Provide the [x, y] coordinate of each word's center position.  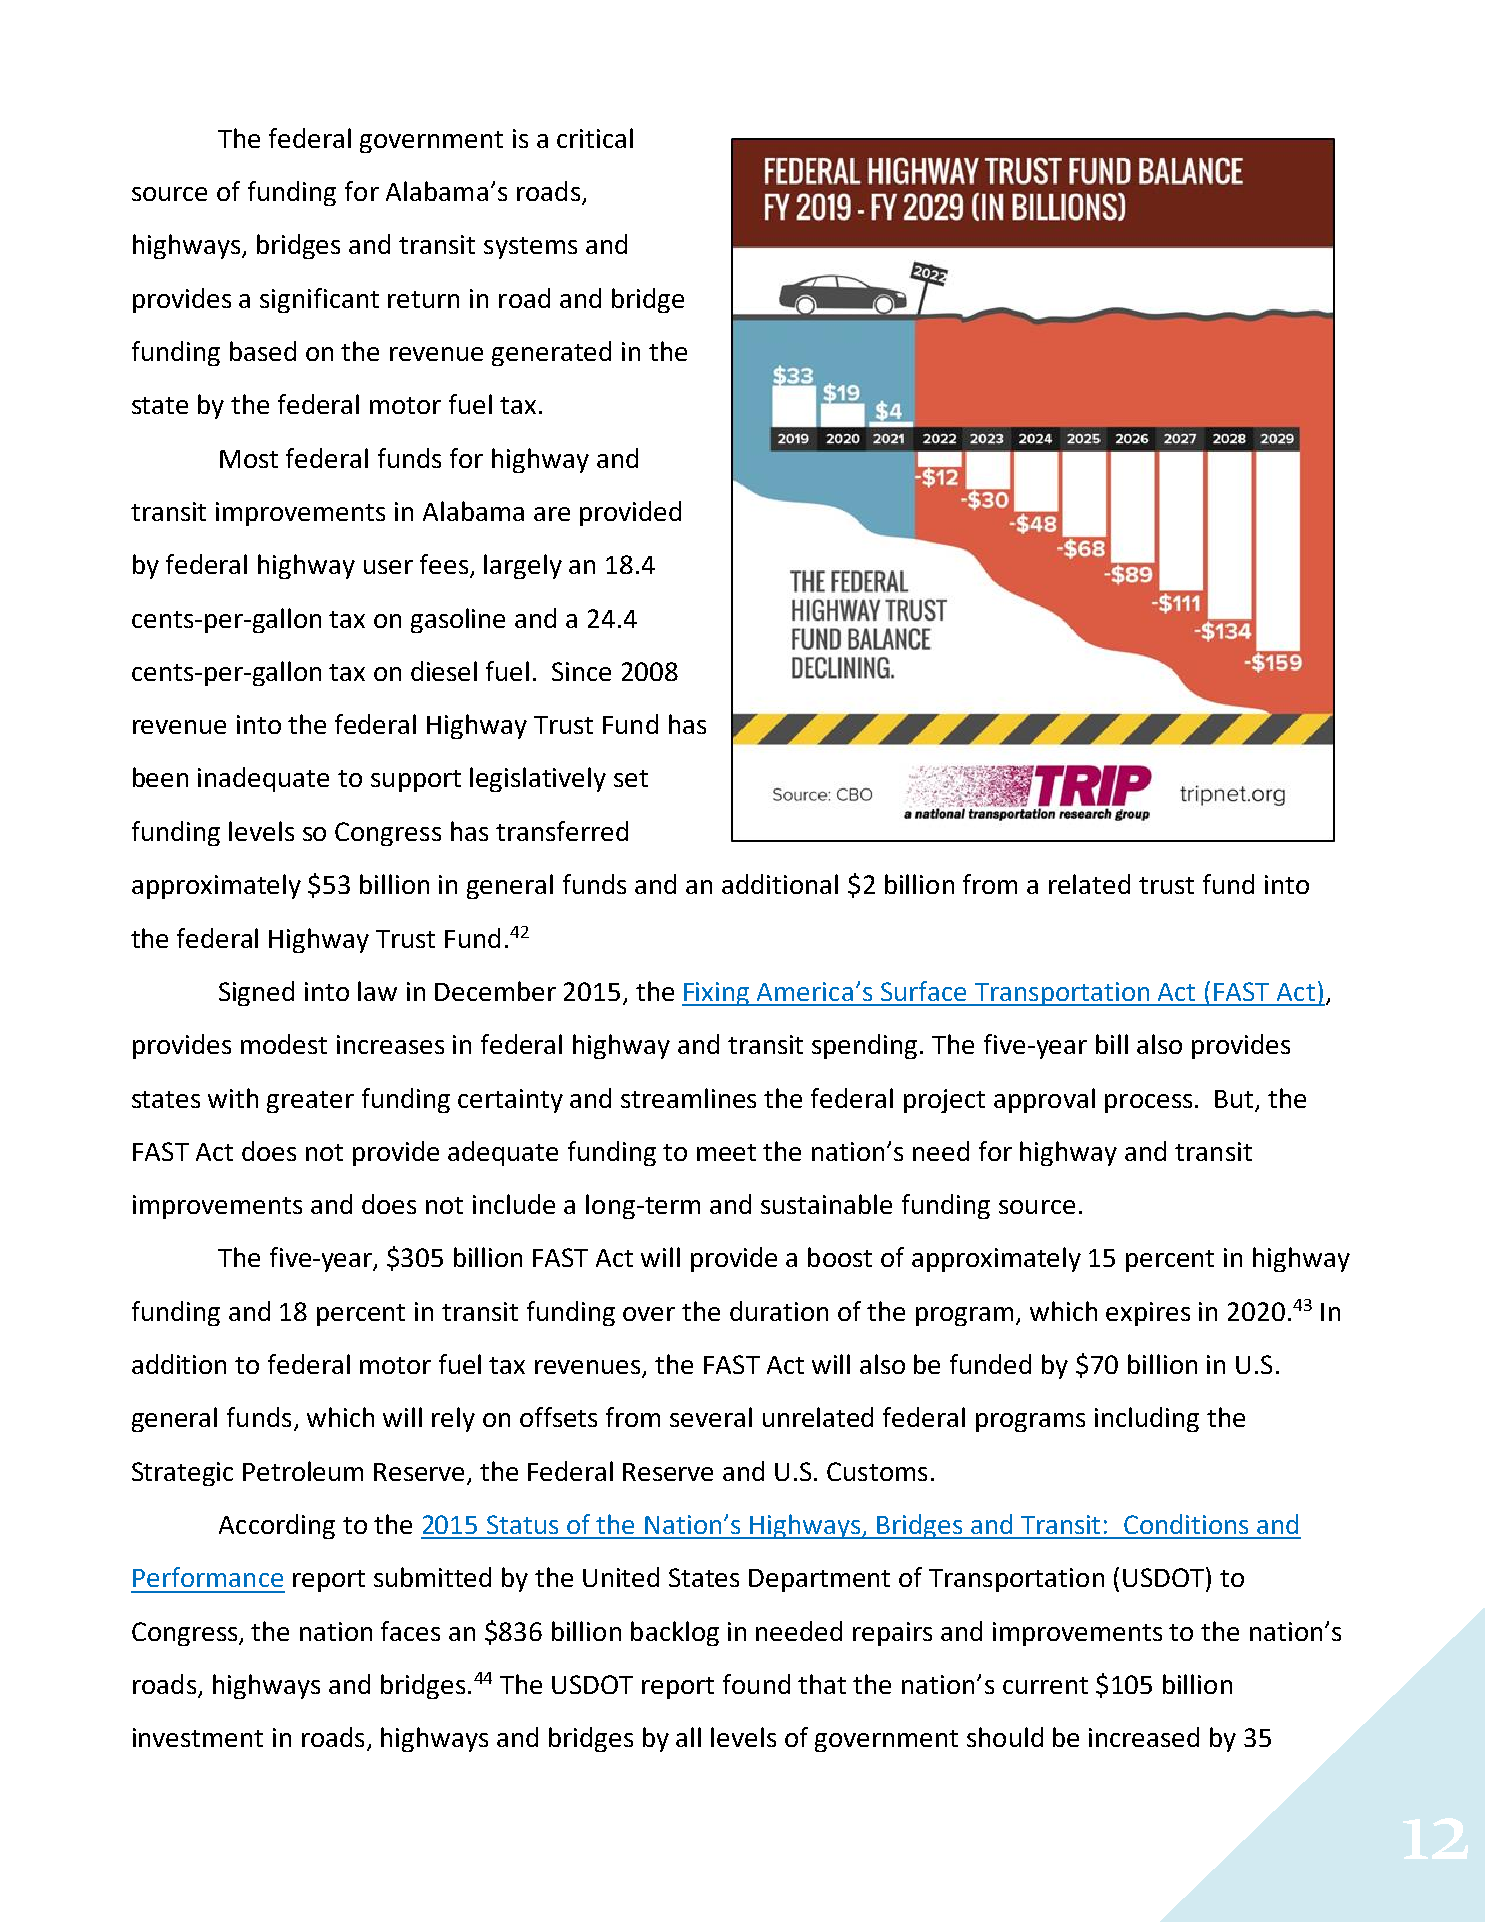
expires [1148, 1314]
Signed [256, 993]
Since [581, 671]
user [388, 567]
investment [198, 1737]
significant [319, 300]
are [552, 514]
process [1148, 1103]
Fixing [717, 994]
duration [779, 1311]
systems [530, 248]
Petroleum [303, 1471]
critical [595, 138]
